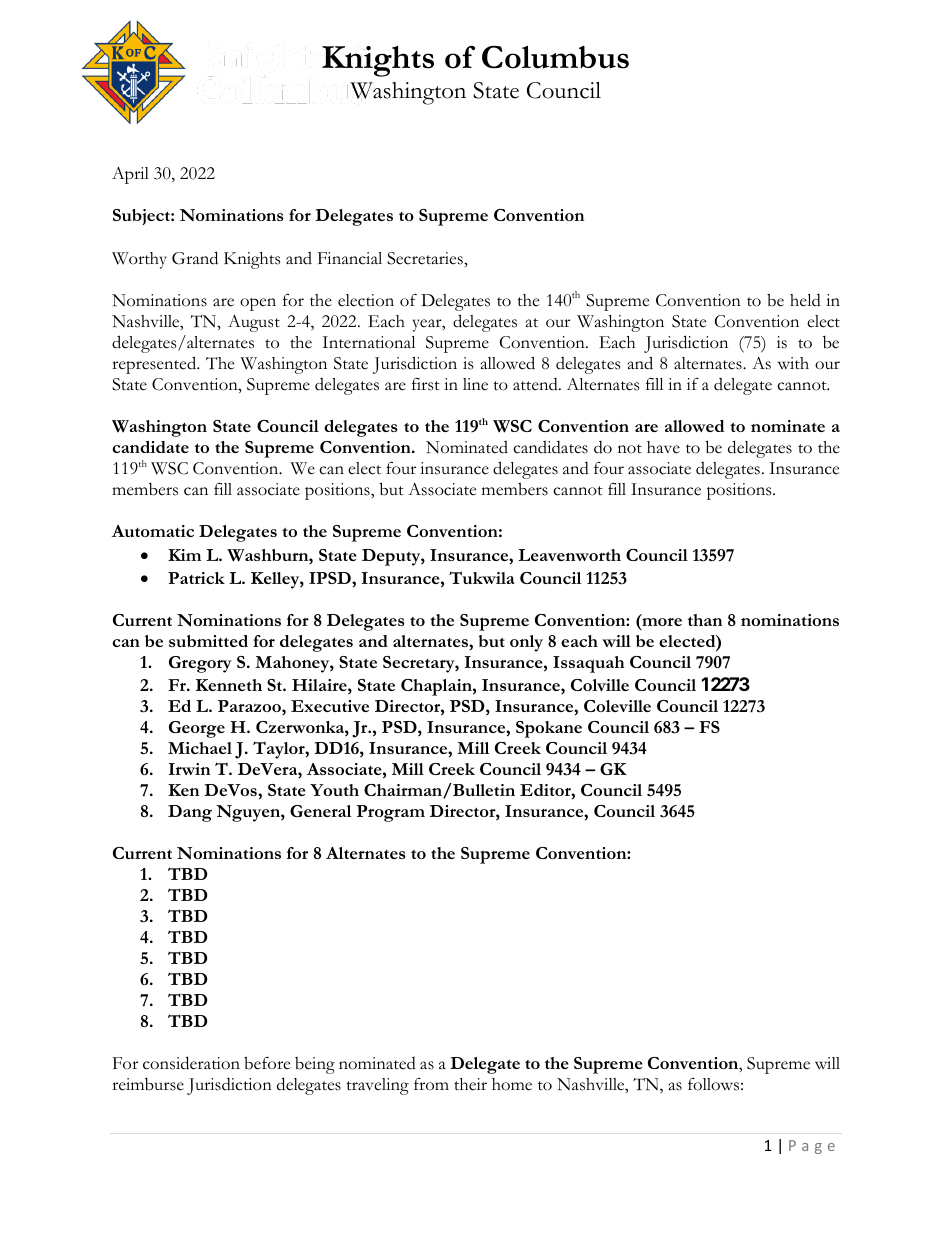 This screenshot has width=952, height=1233. Describe the element at coordinates (600, 685) in the screenshot. I see `Colville` at that location.
